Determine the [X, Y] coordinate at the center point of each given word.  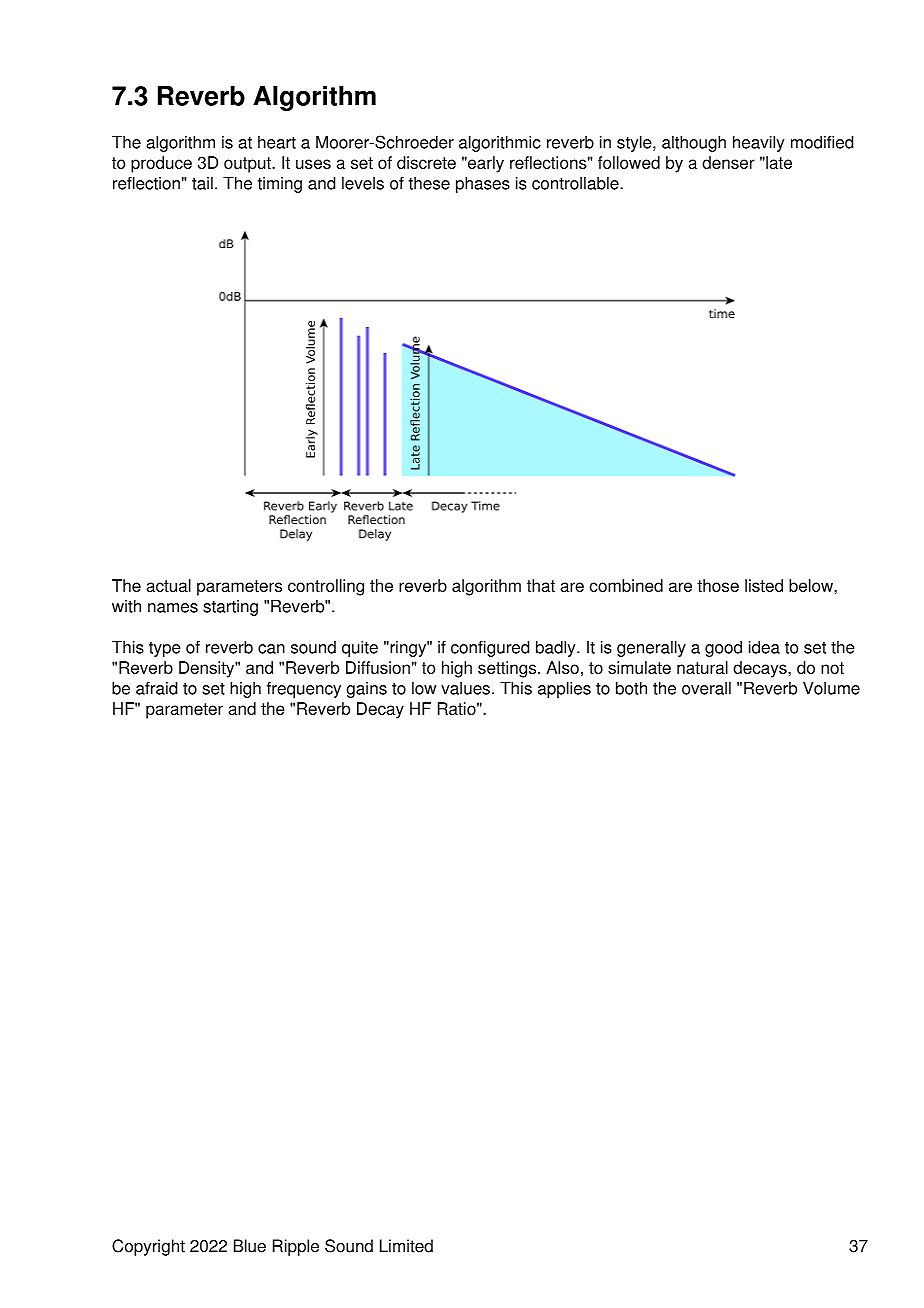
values [465, 688]
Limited [406, 1246]
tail [202, 183]
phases [483, 184]
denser [728, 162]
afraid [157, 688]
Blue [250, 1246]
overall [706, 688]
